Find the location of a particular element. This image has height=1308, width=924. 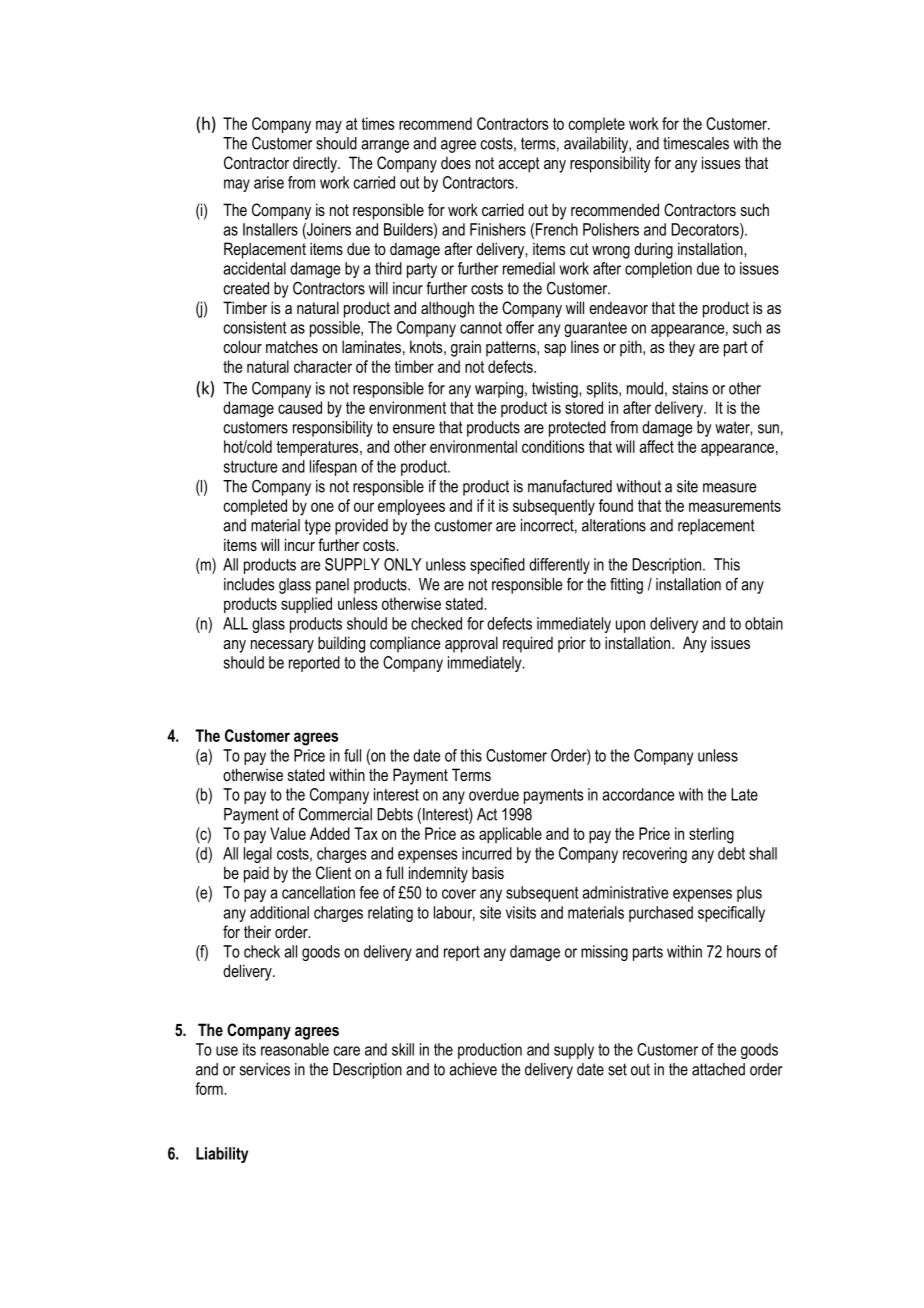

overdue is located at coordinates (494, 794).
